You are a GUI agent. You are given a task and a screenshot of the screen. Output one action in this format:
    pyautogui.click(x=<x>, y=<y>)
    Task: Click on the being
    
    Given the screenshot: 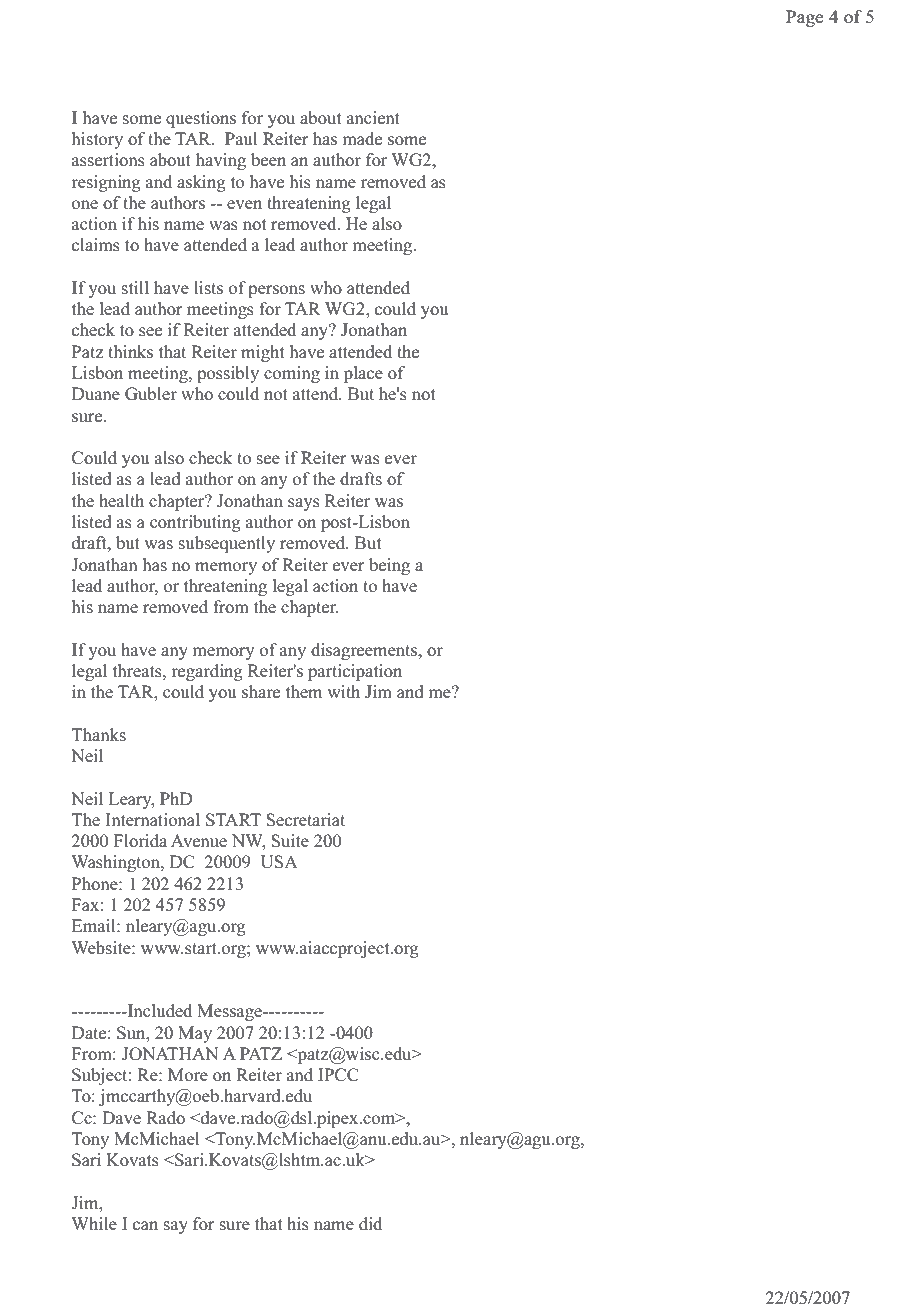 What is the action you would take?
    pyautogui.click(x=389, y=566)
